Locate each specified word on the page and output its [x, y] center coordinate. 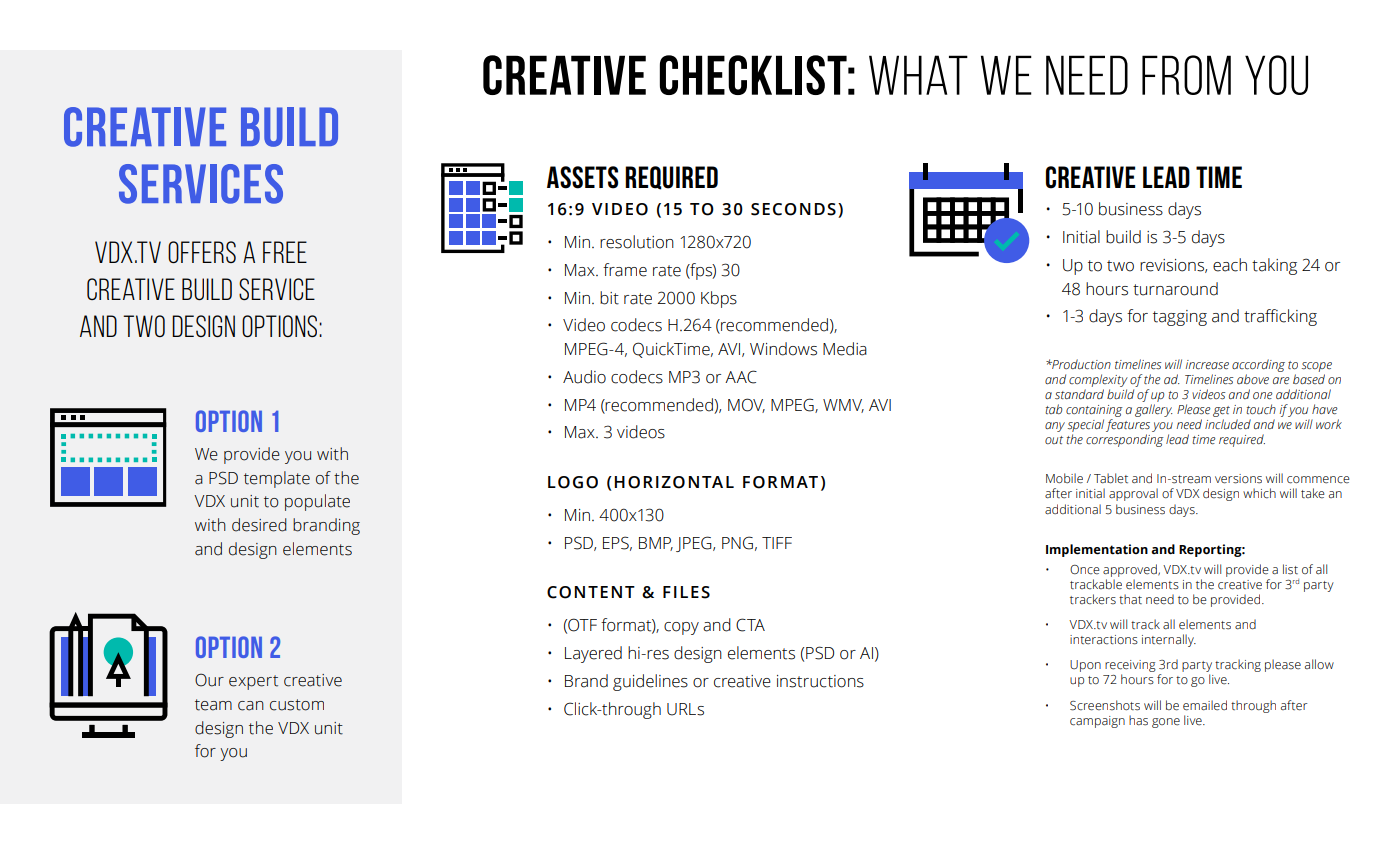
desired [259, 525]
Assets [582, 177]
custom [297, 705]
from [1186, 75]
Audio [584, 377]
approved [1131, 570]
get [1221, 413]
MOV [746, 405]
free [285, 252]
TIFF [777, 543]
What [918, 75]
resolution [637, 242]
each [1230, 265]
